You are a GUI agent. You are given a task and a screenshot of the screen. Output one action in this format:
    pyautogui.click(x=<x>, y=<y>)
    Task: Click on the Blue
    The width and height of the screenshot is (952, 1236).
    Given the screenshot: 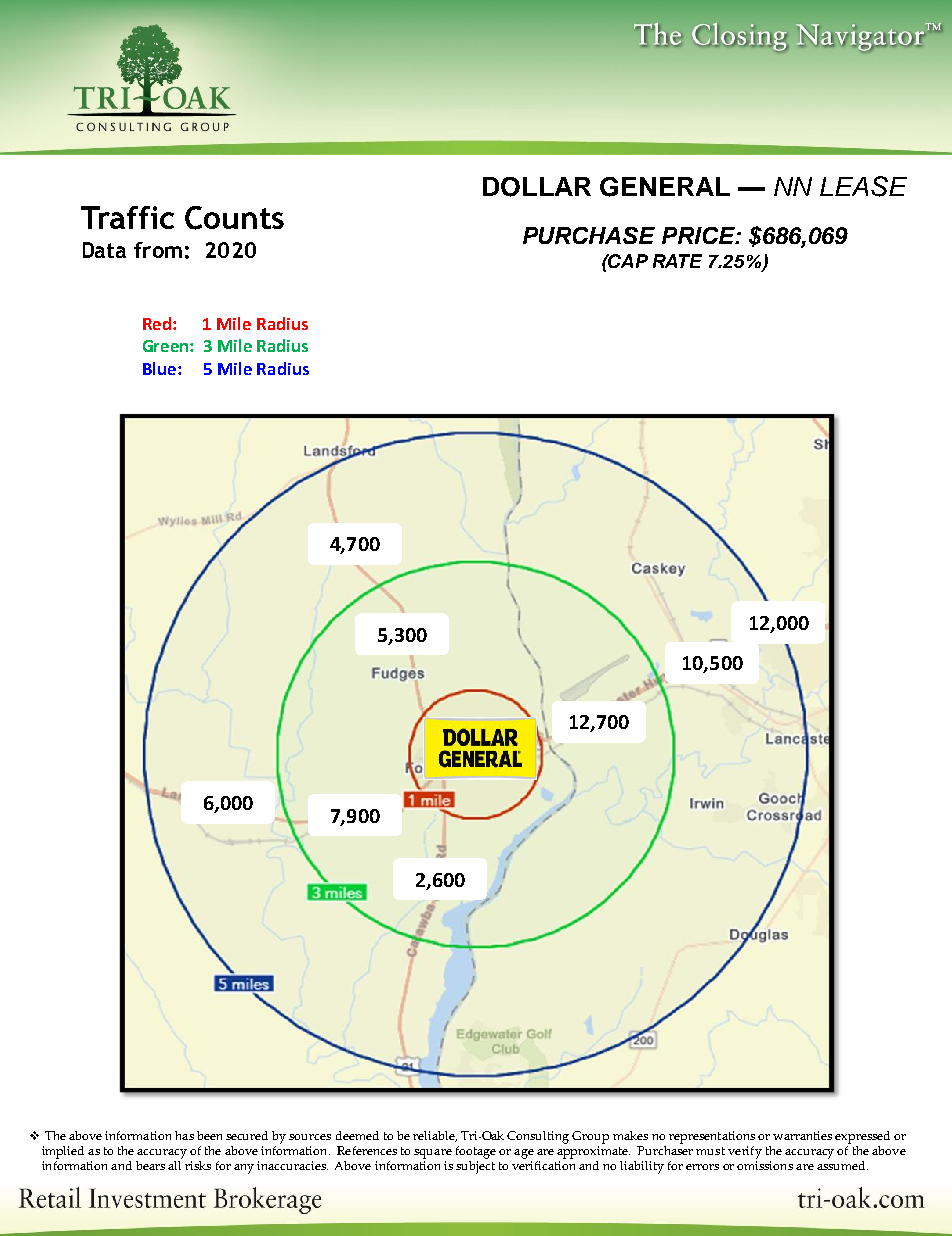 What is the action you would take?
    pyautogui.click(x=159, y=368)
